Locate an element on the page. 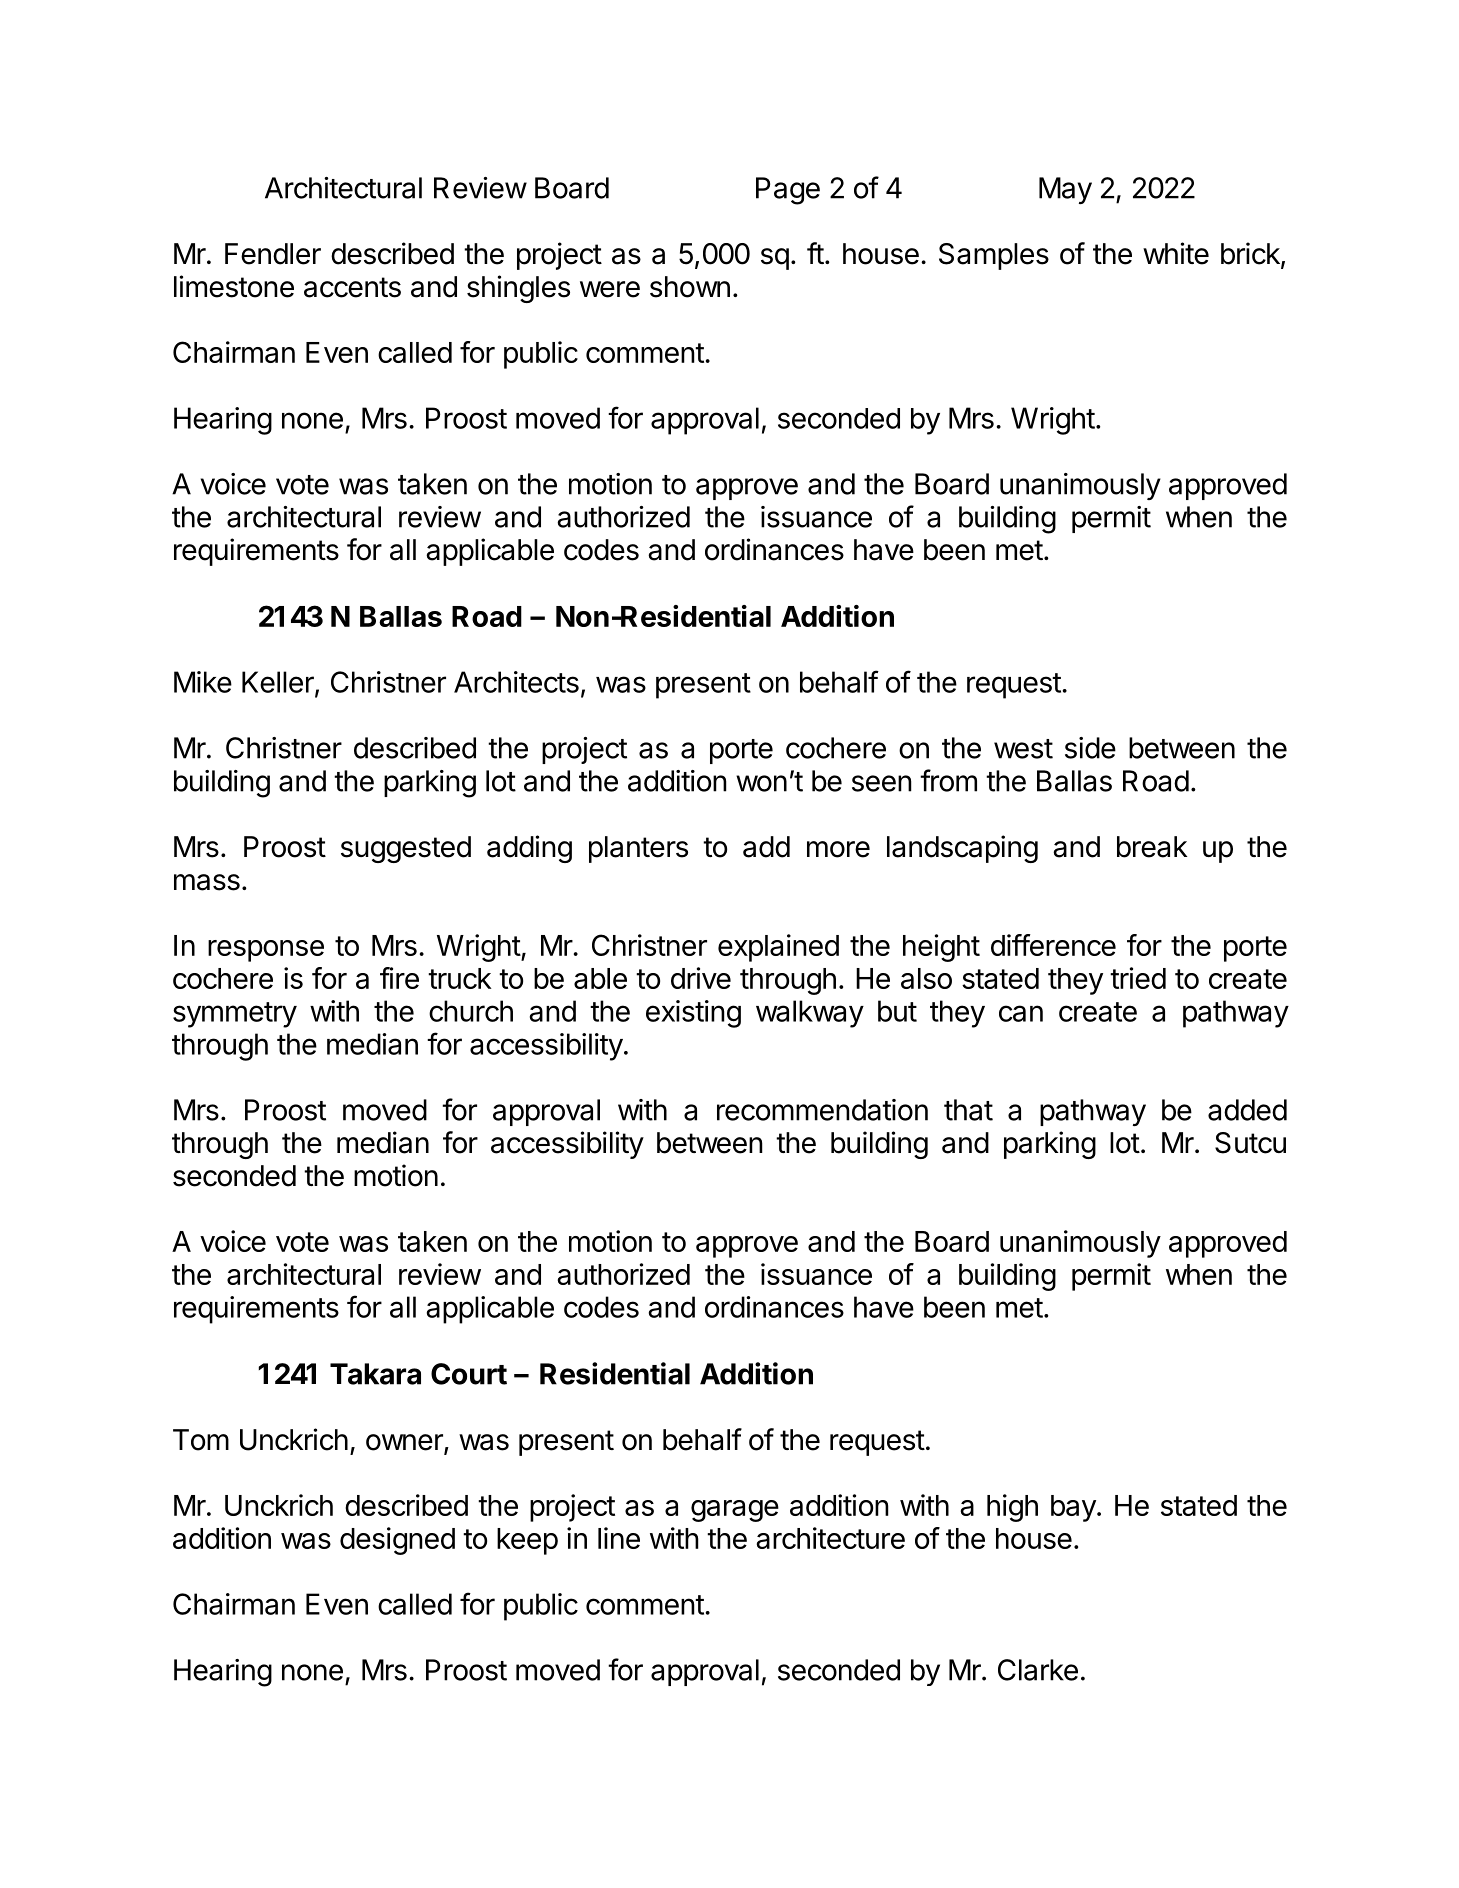  added is located at coordinates (1247, 1110).
